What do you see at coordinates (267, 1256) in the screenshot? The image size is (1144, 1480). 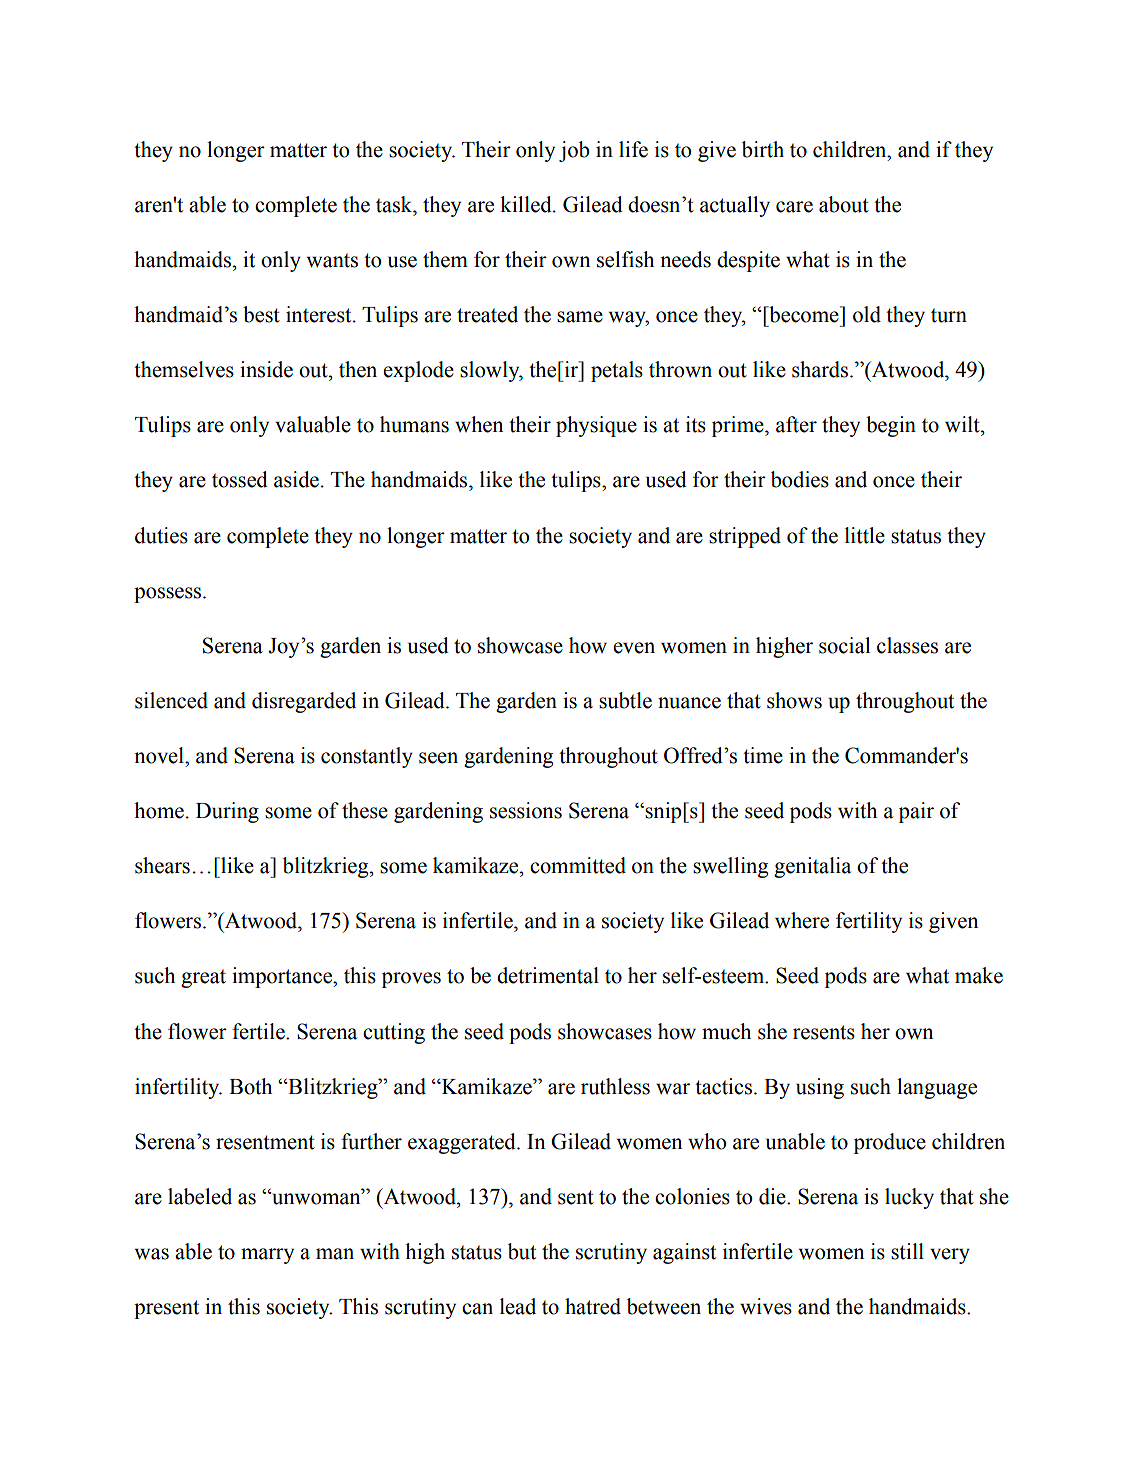 I see `marry` at bounding box center [267, 1256].
